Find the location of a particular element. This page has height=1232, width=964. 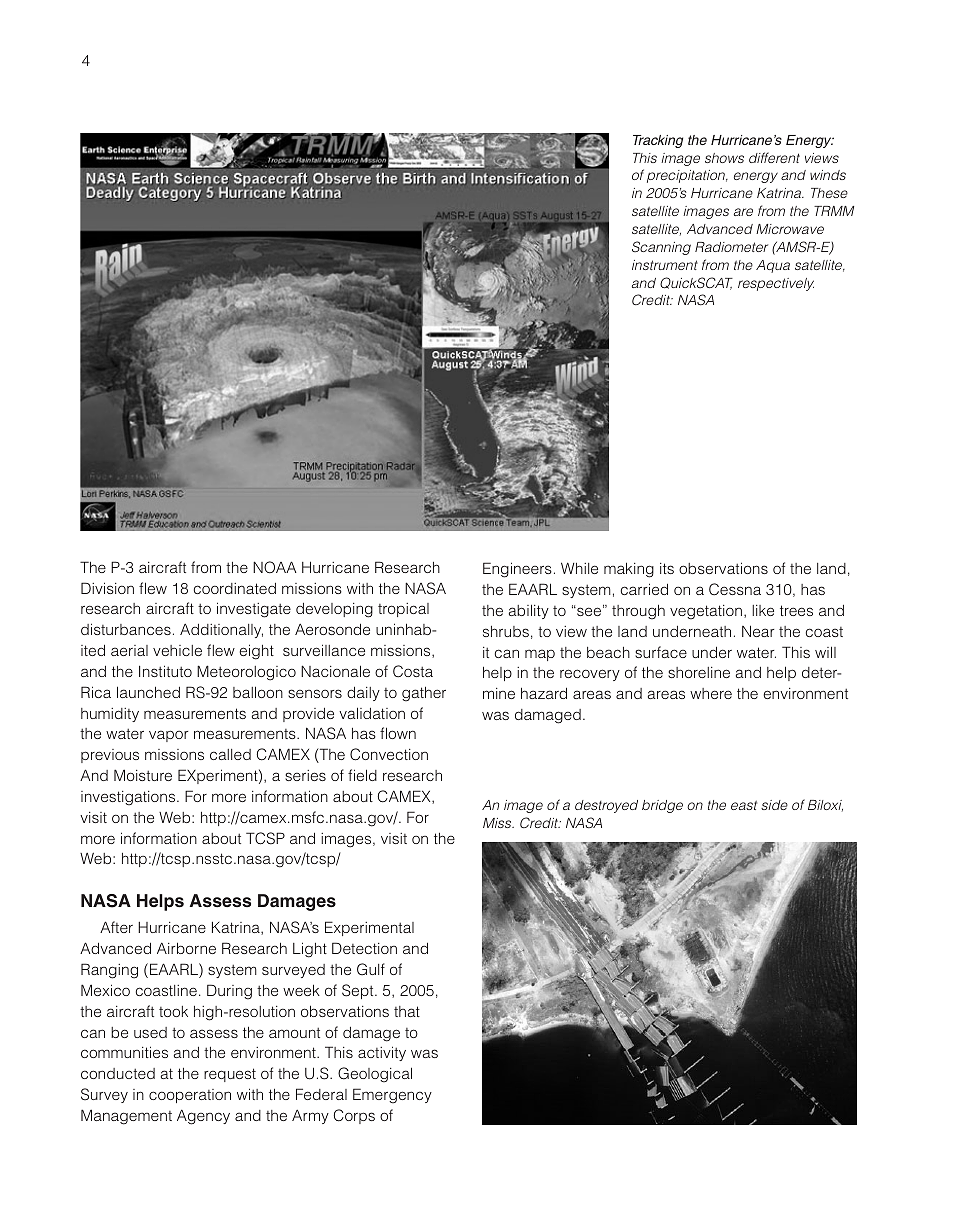

Additionally is located at coordinates (221, 630).
